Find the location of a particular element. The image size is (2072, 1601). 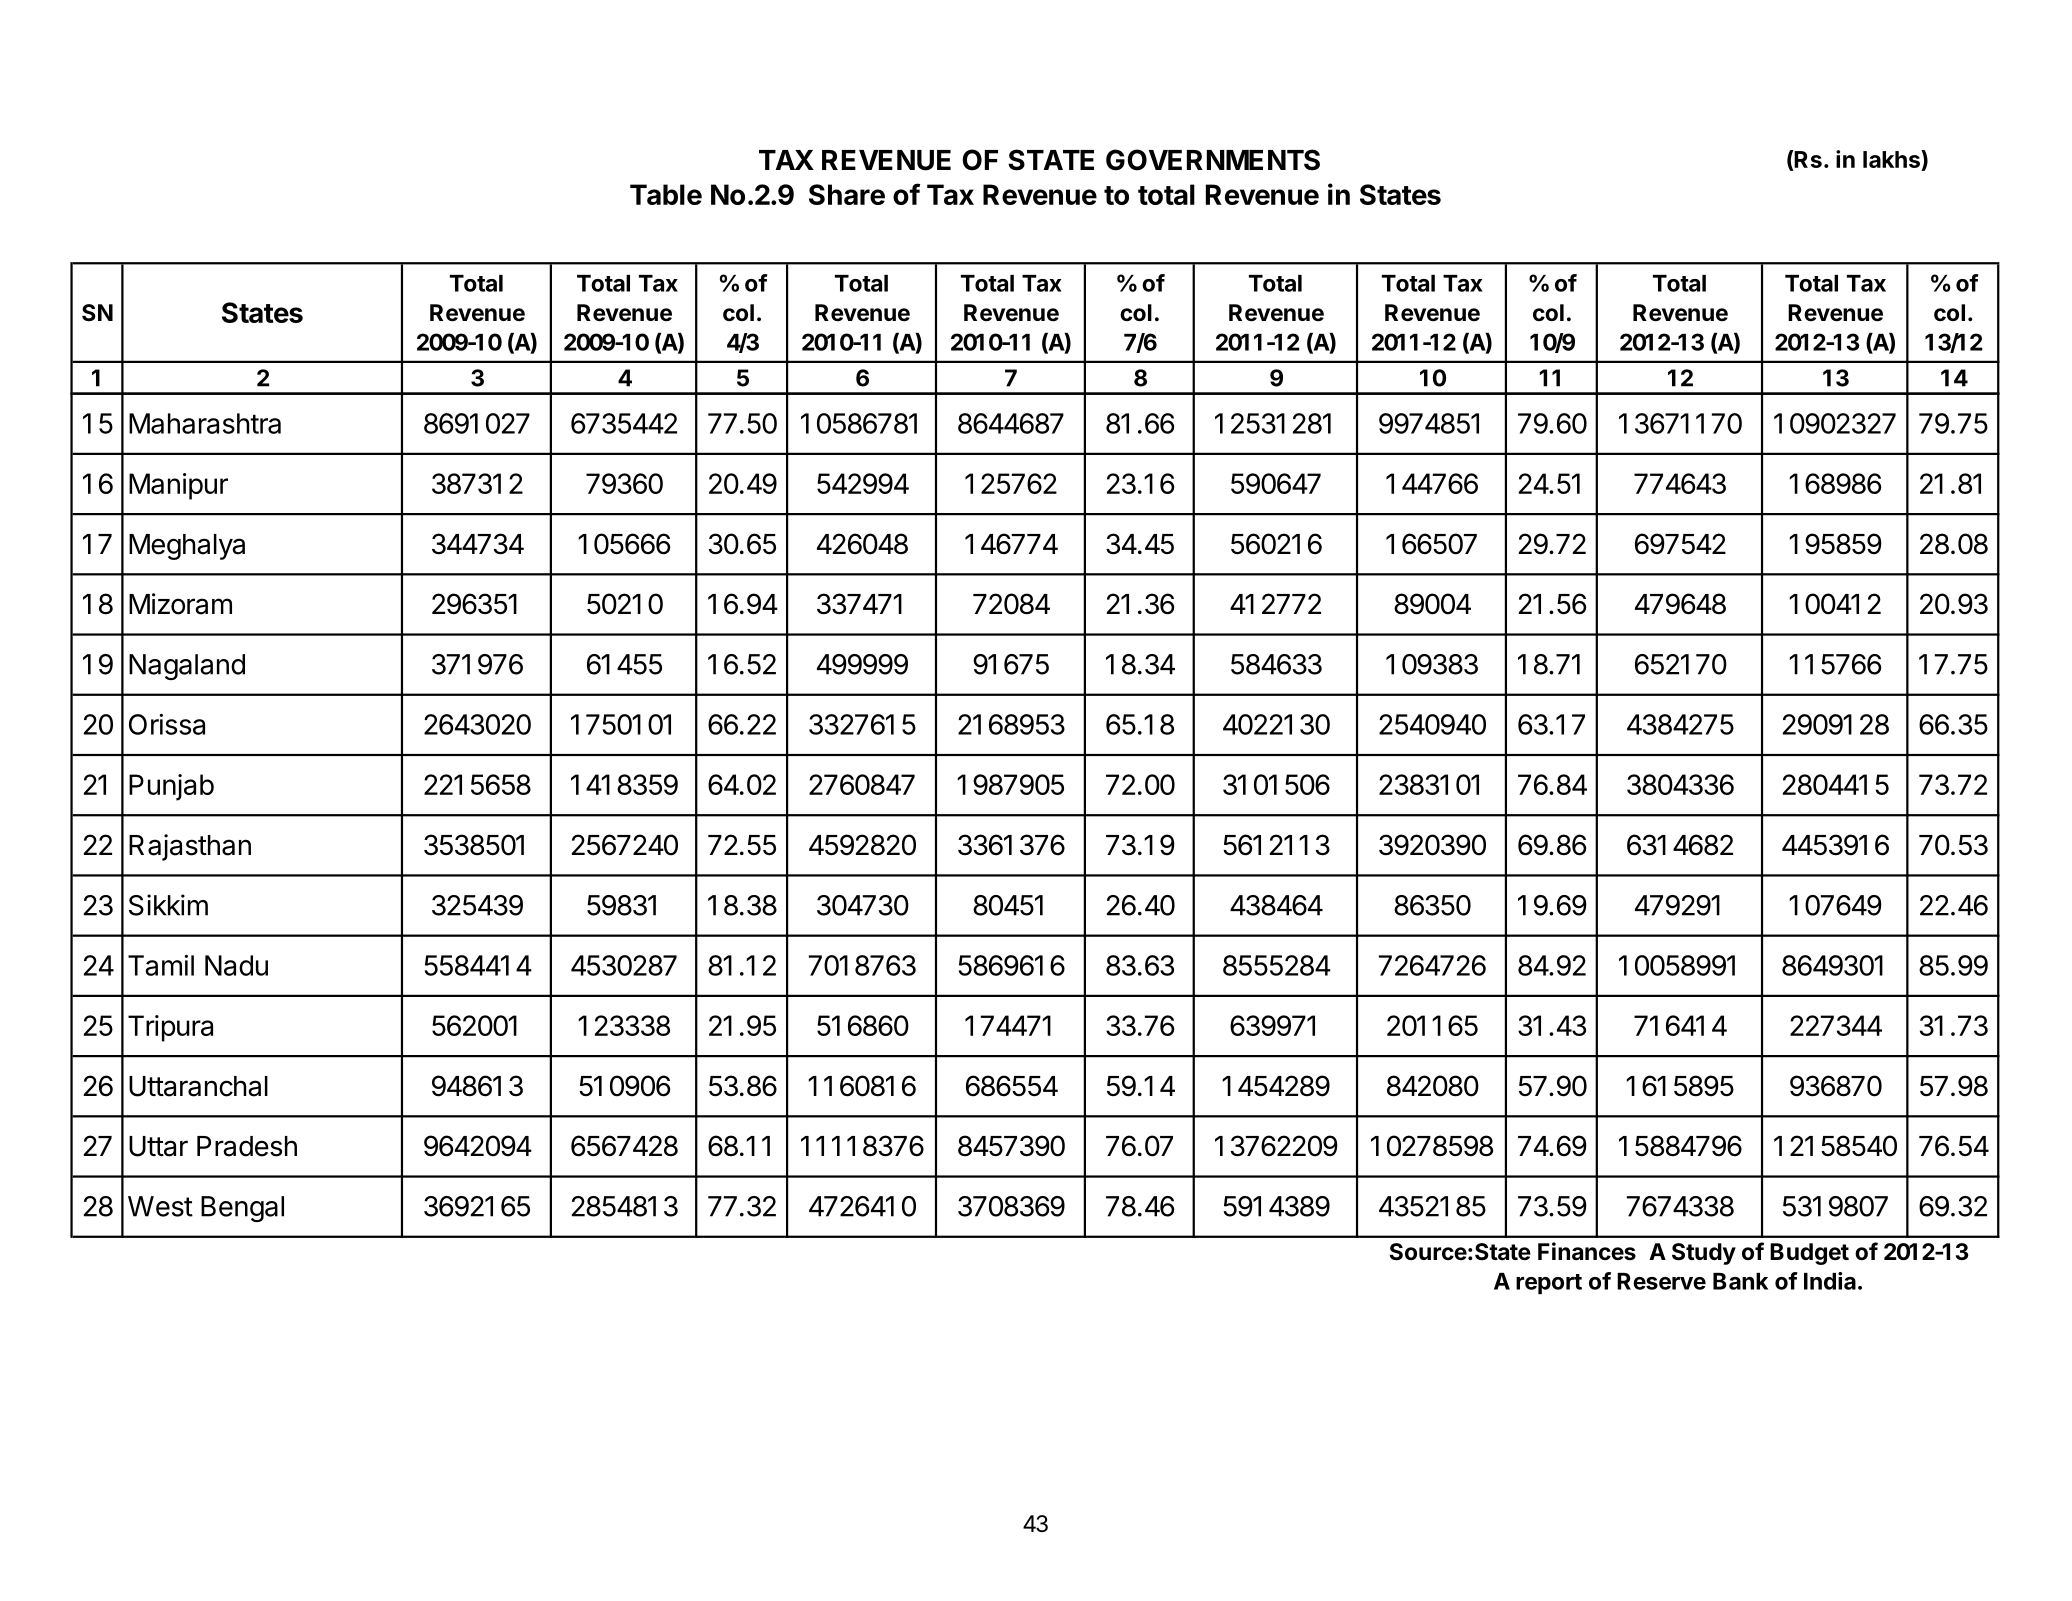

Tripura is located at coordinates (170, 1028).
